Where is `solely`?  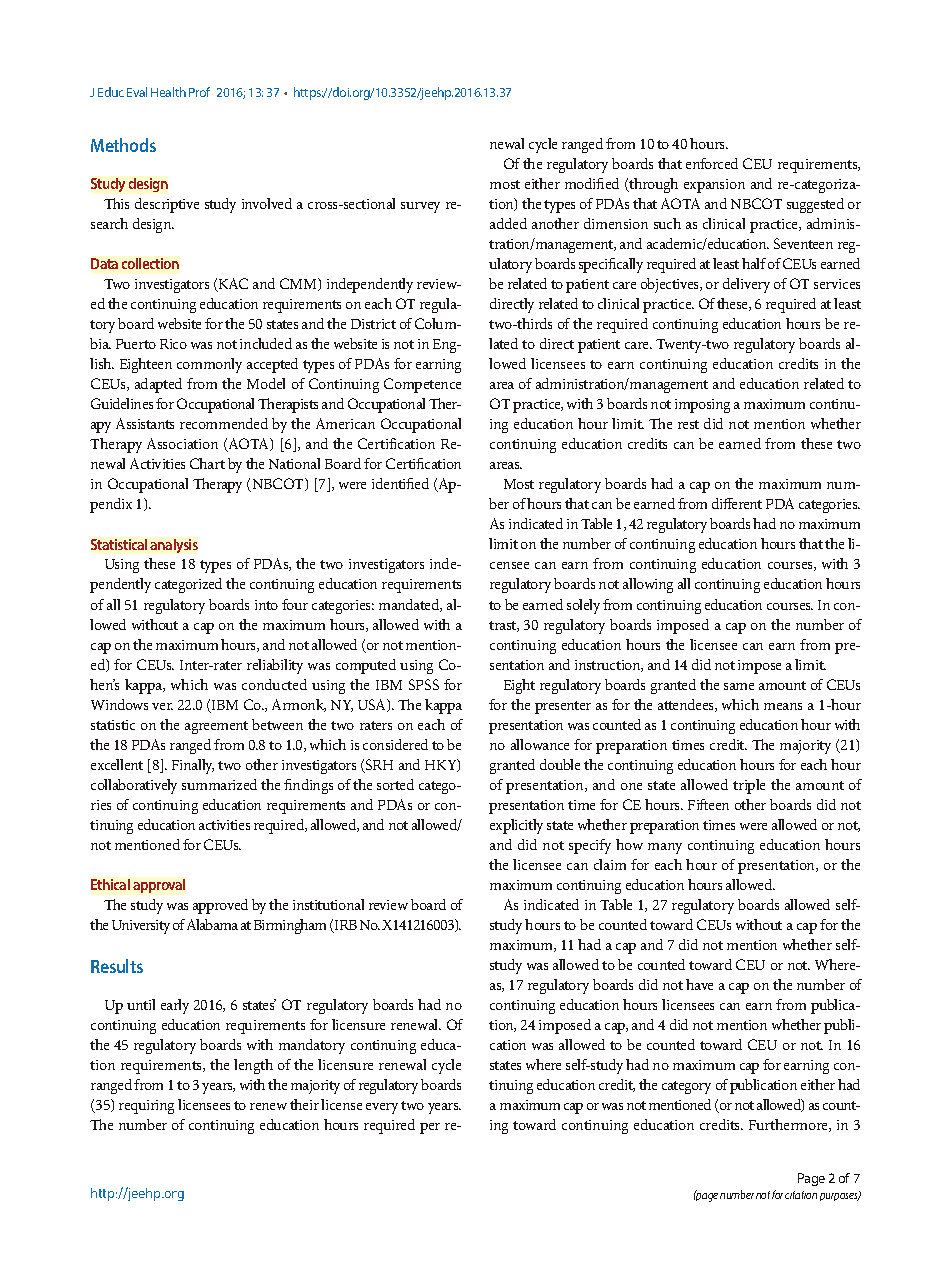
solely is located at coordinates (583, 606).
